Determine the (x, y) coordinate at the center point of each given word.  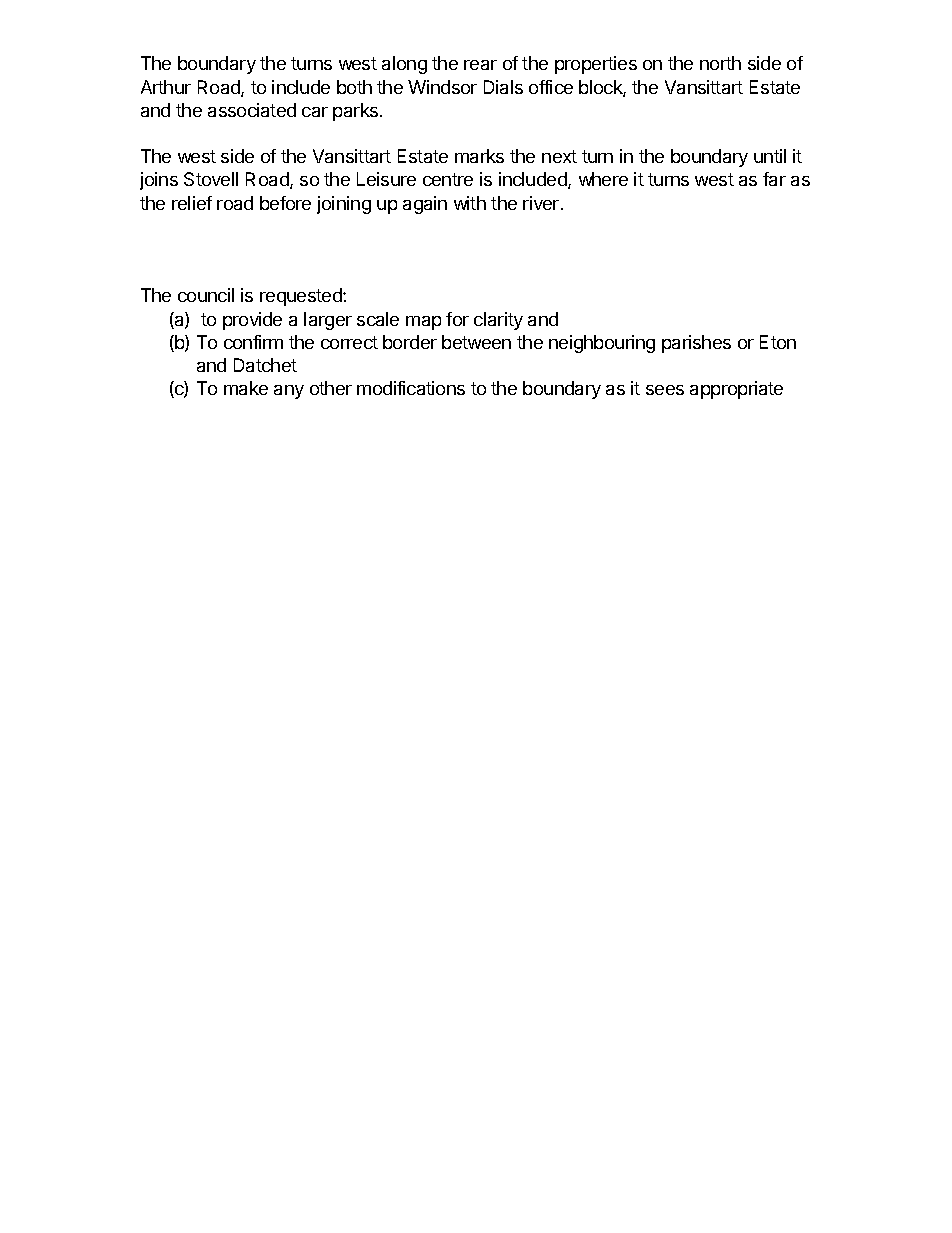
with (470, 203)
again (425, 205)
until (770, 156)
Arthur (166, 87)
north (720, 63)
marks (479, 156)
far (774, 179)
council (206, 295)
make (246, 388)
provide (252, 321)
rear (480, 65)
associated (252, 110)
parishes (696, 344)
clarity (498, 321)
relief (192, 203)
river (541, 203)
